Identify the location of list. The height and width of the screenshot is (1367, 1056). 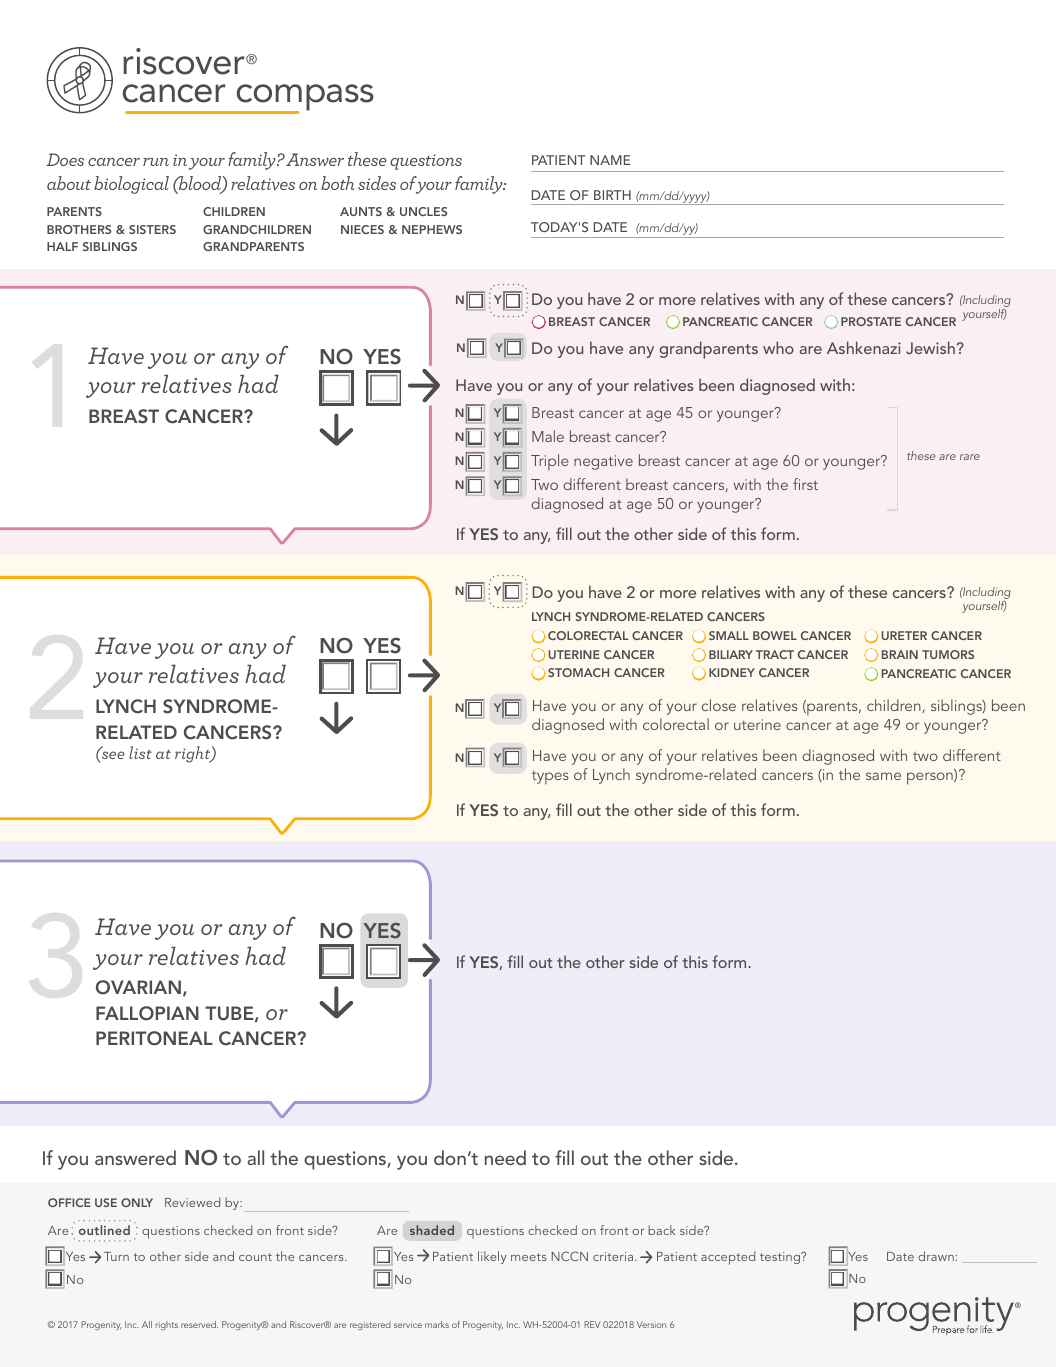
(140, 752).
